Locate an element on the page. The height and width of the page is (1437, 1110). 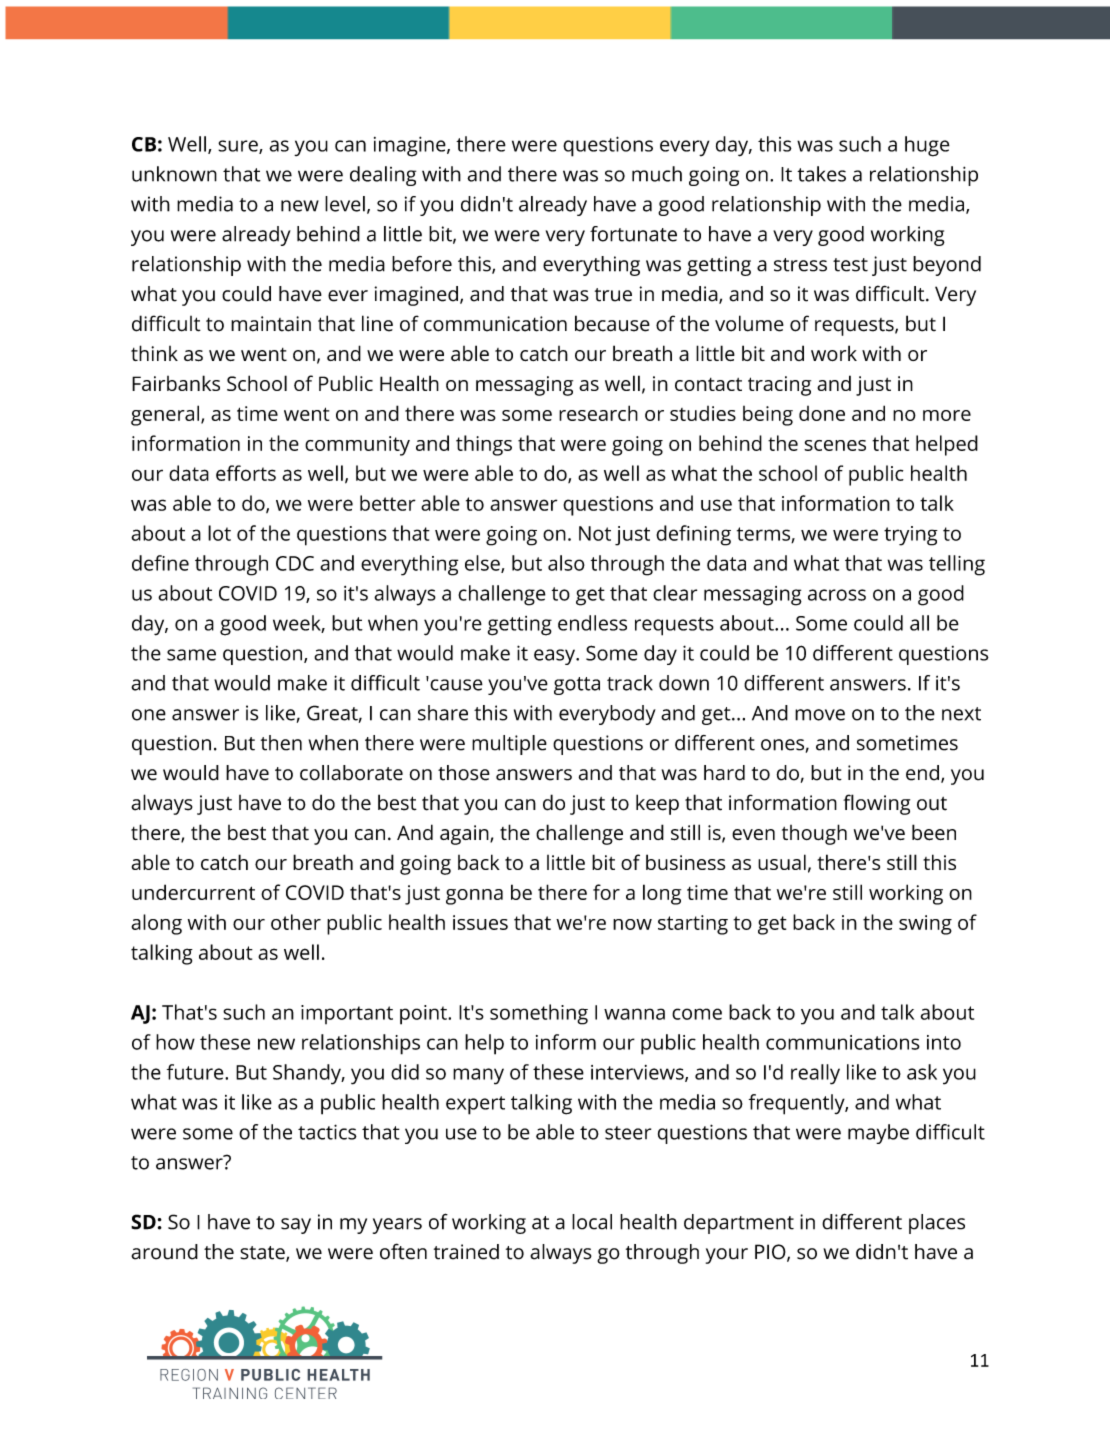
places is located at coordinates (937, 1224).
